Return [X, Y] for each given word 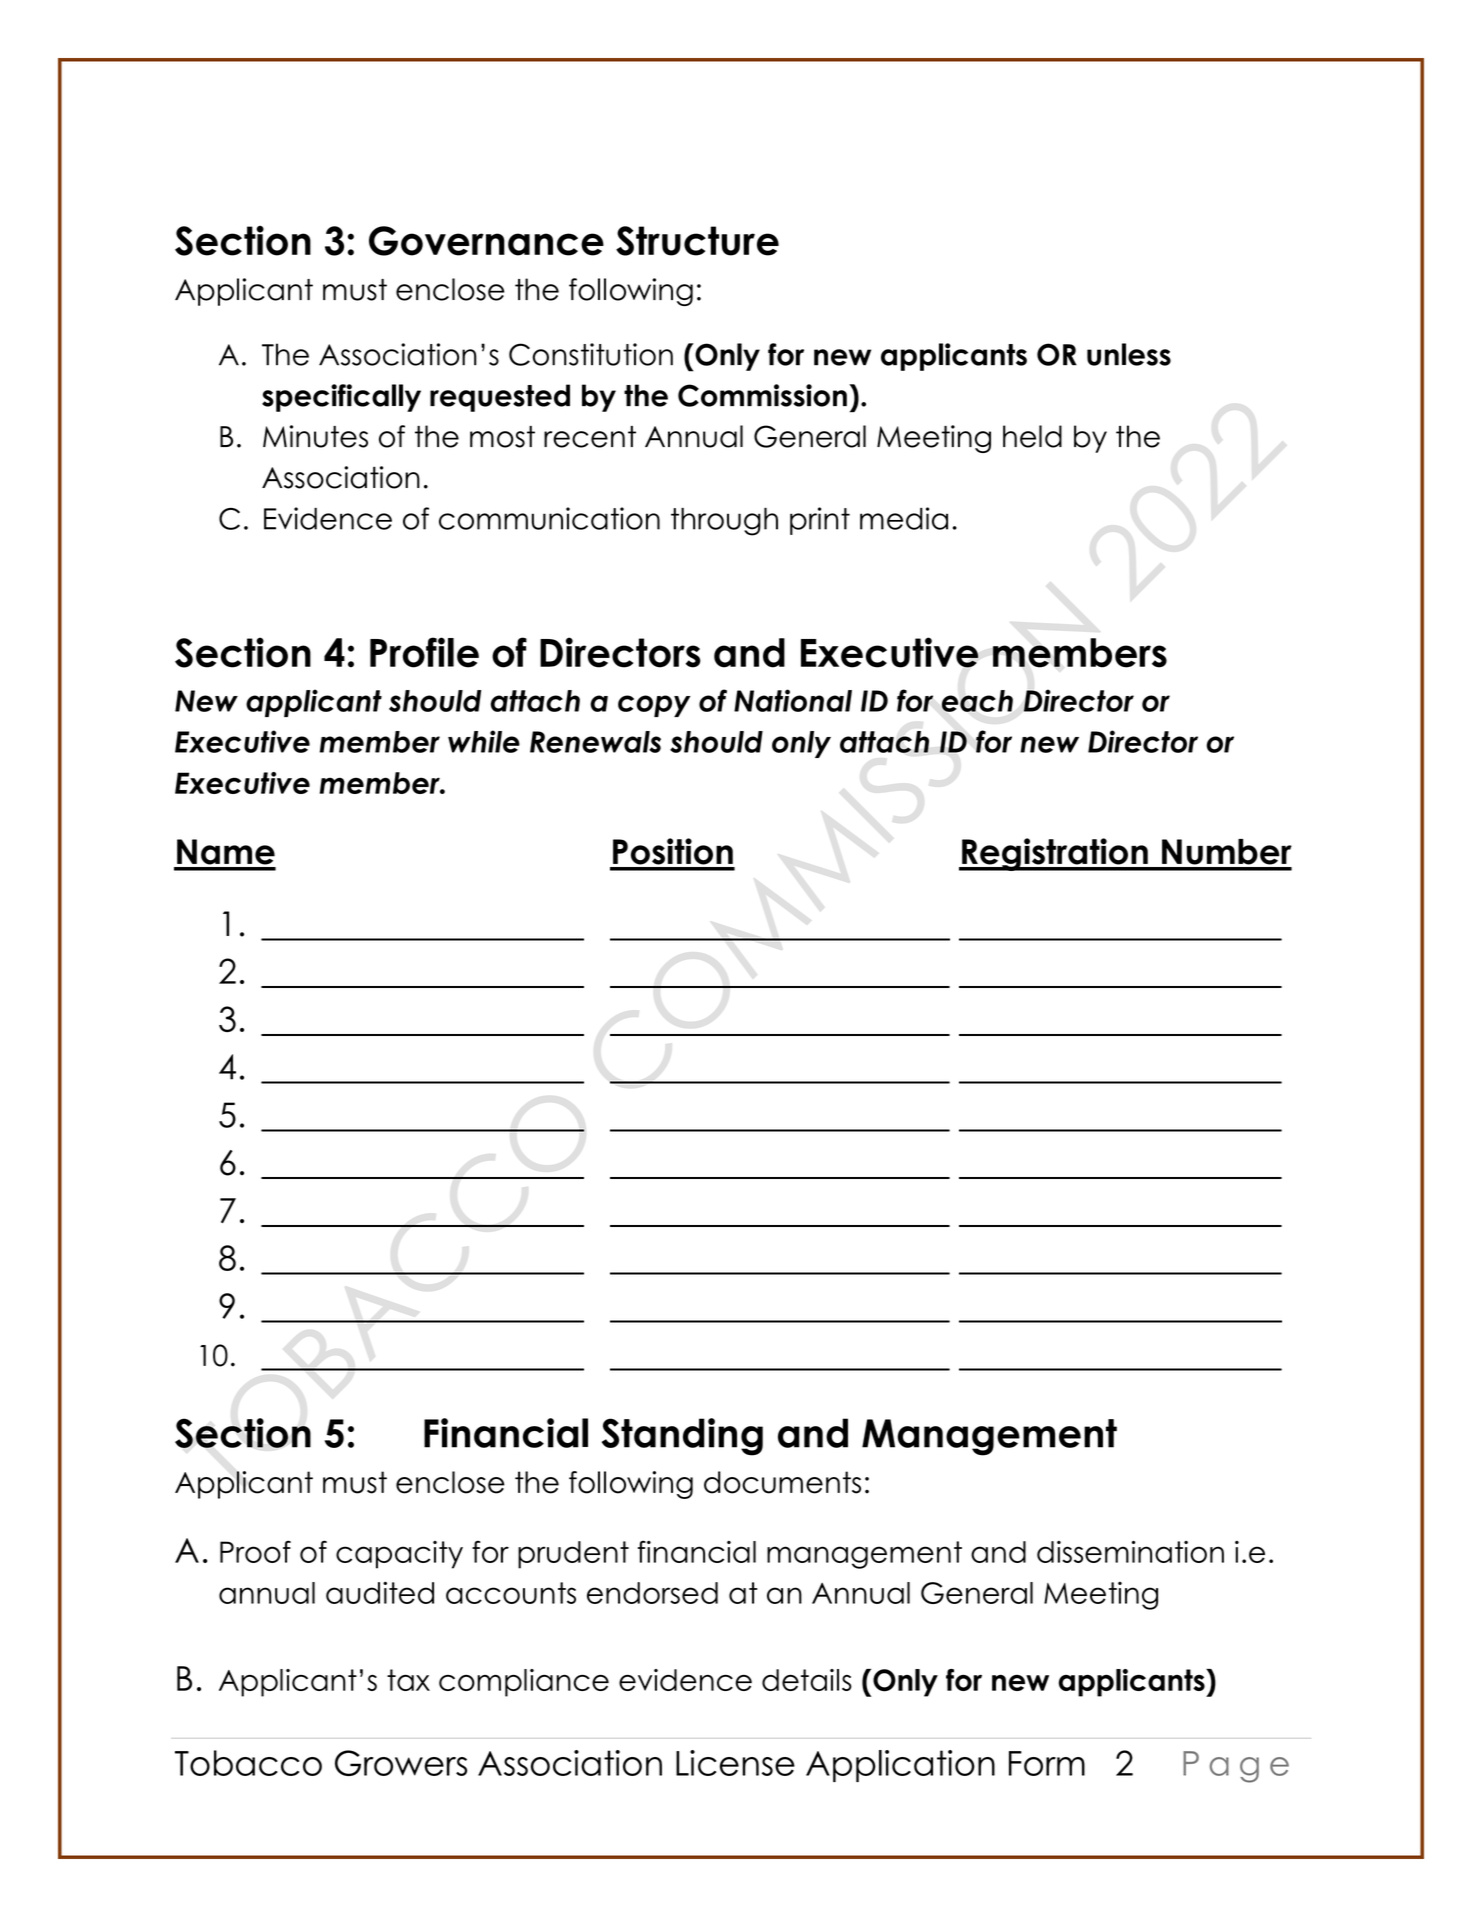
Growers [401, 1763]
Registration [1055, 854]
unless [1129, 354]
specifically [341, 398]
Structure [697, 241]
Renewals [595, 742]
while [484, 741]
